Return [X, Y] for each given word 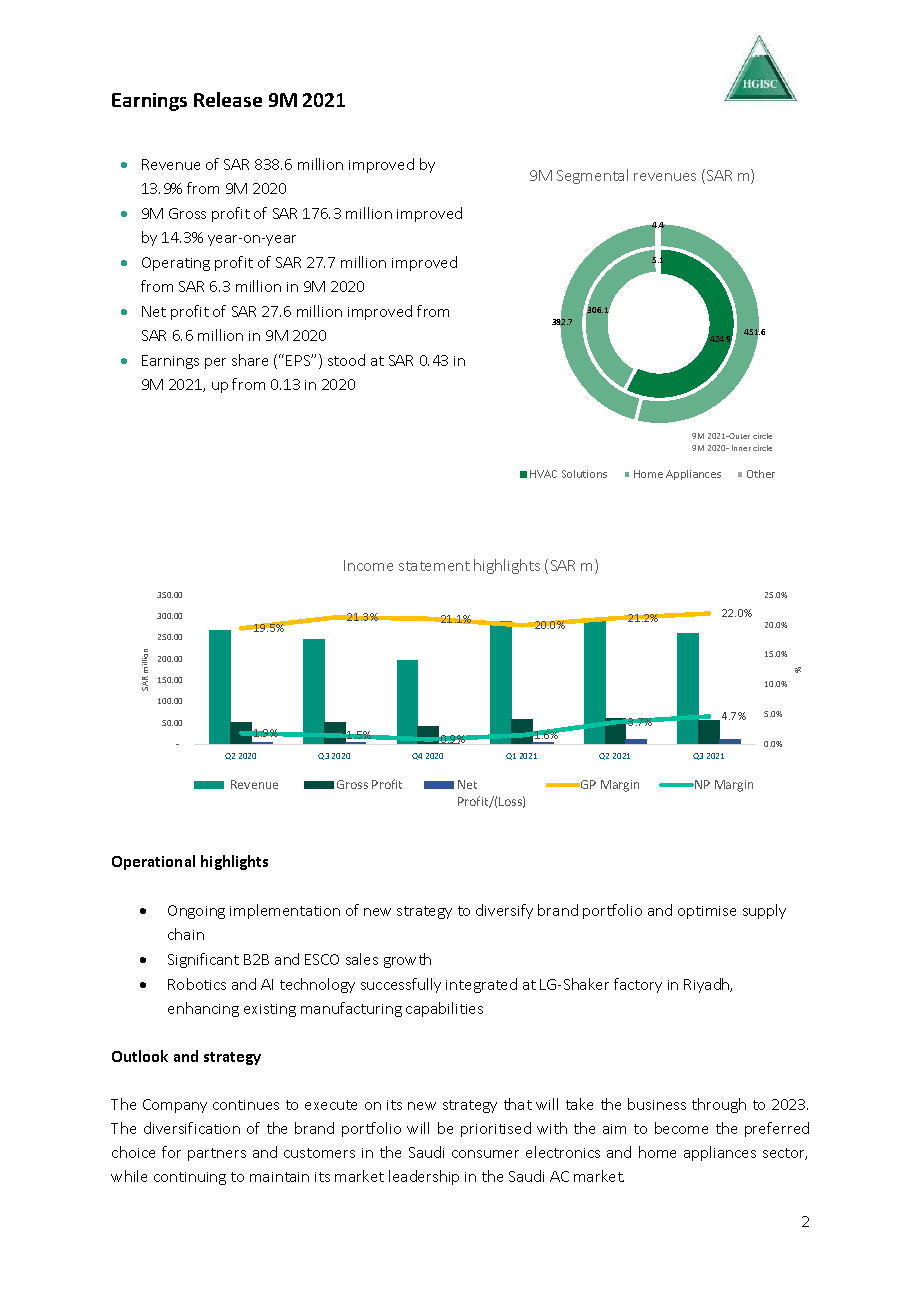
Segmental [592, 176]
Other [761, 474]
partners [217, 1154]
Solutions [584, 474]
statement [434, 566]
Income [368, 565]
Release [228, 99]
